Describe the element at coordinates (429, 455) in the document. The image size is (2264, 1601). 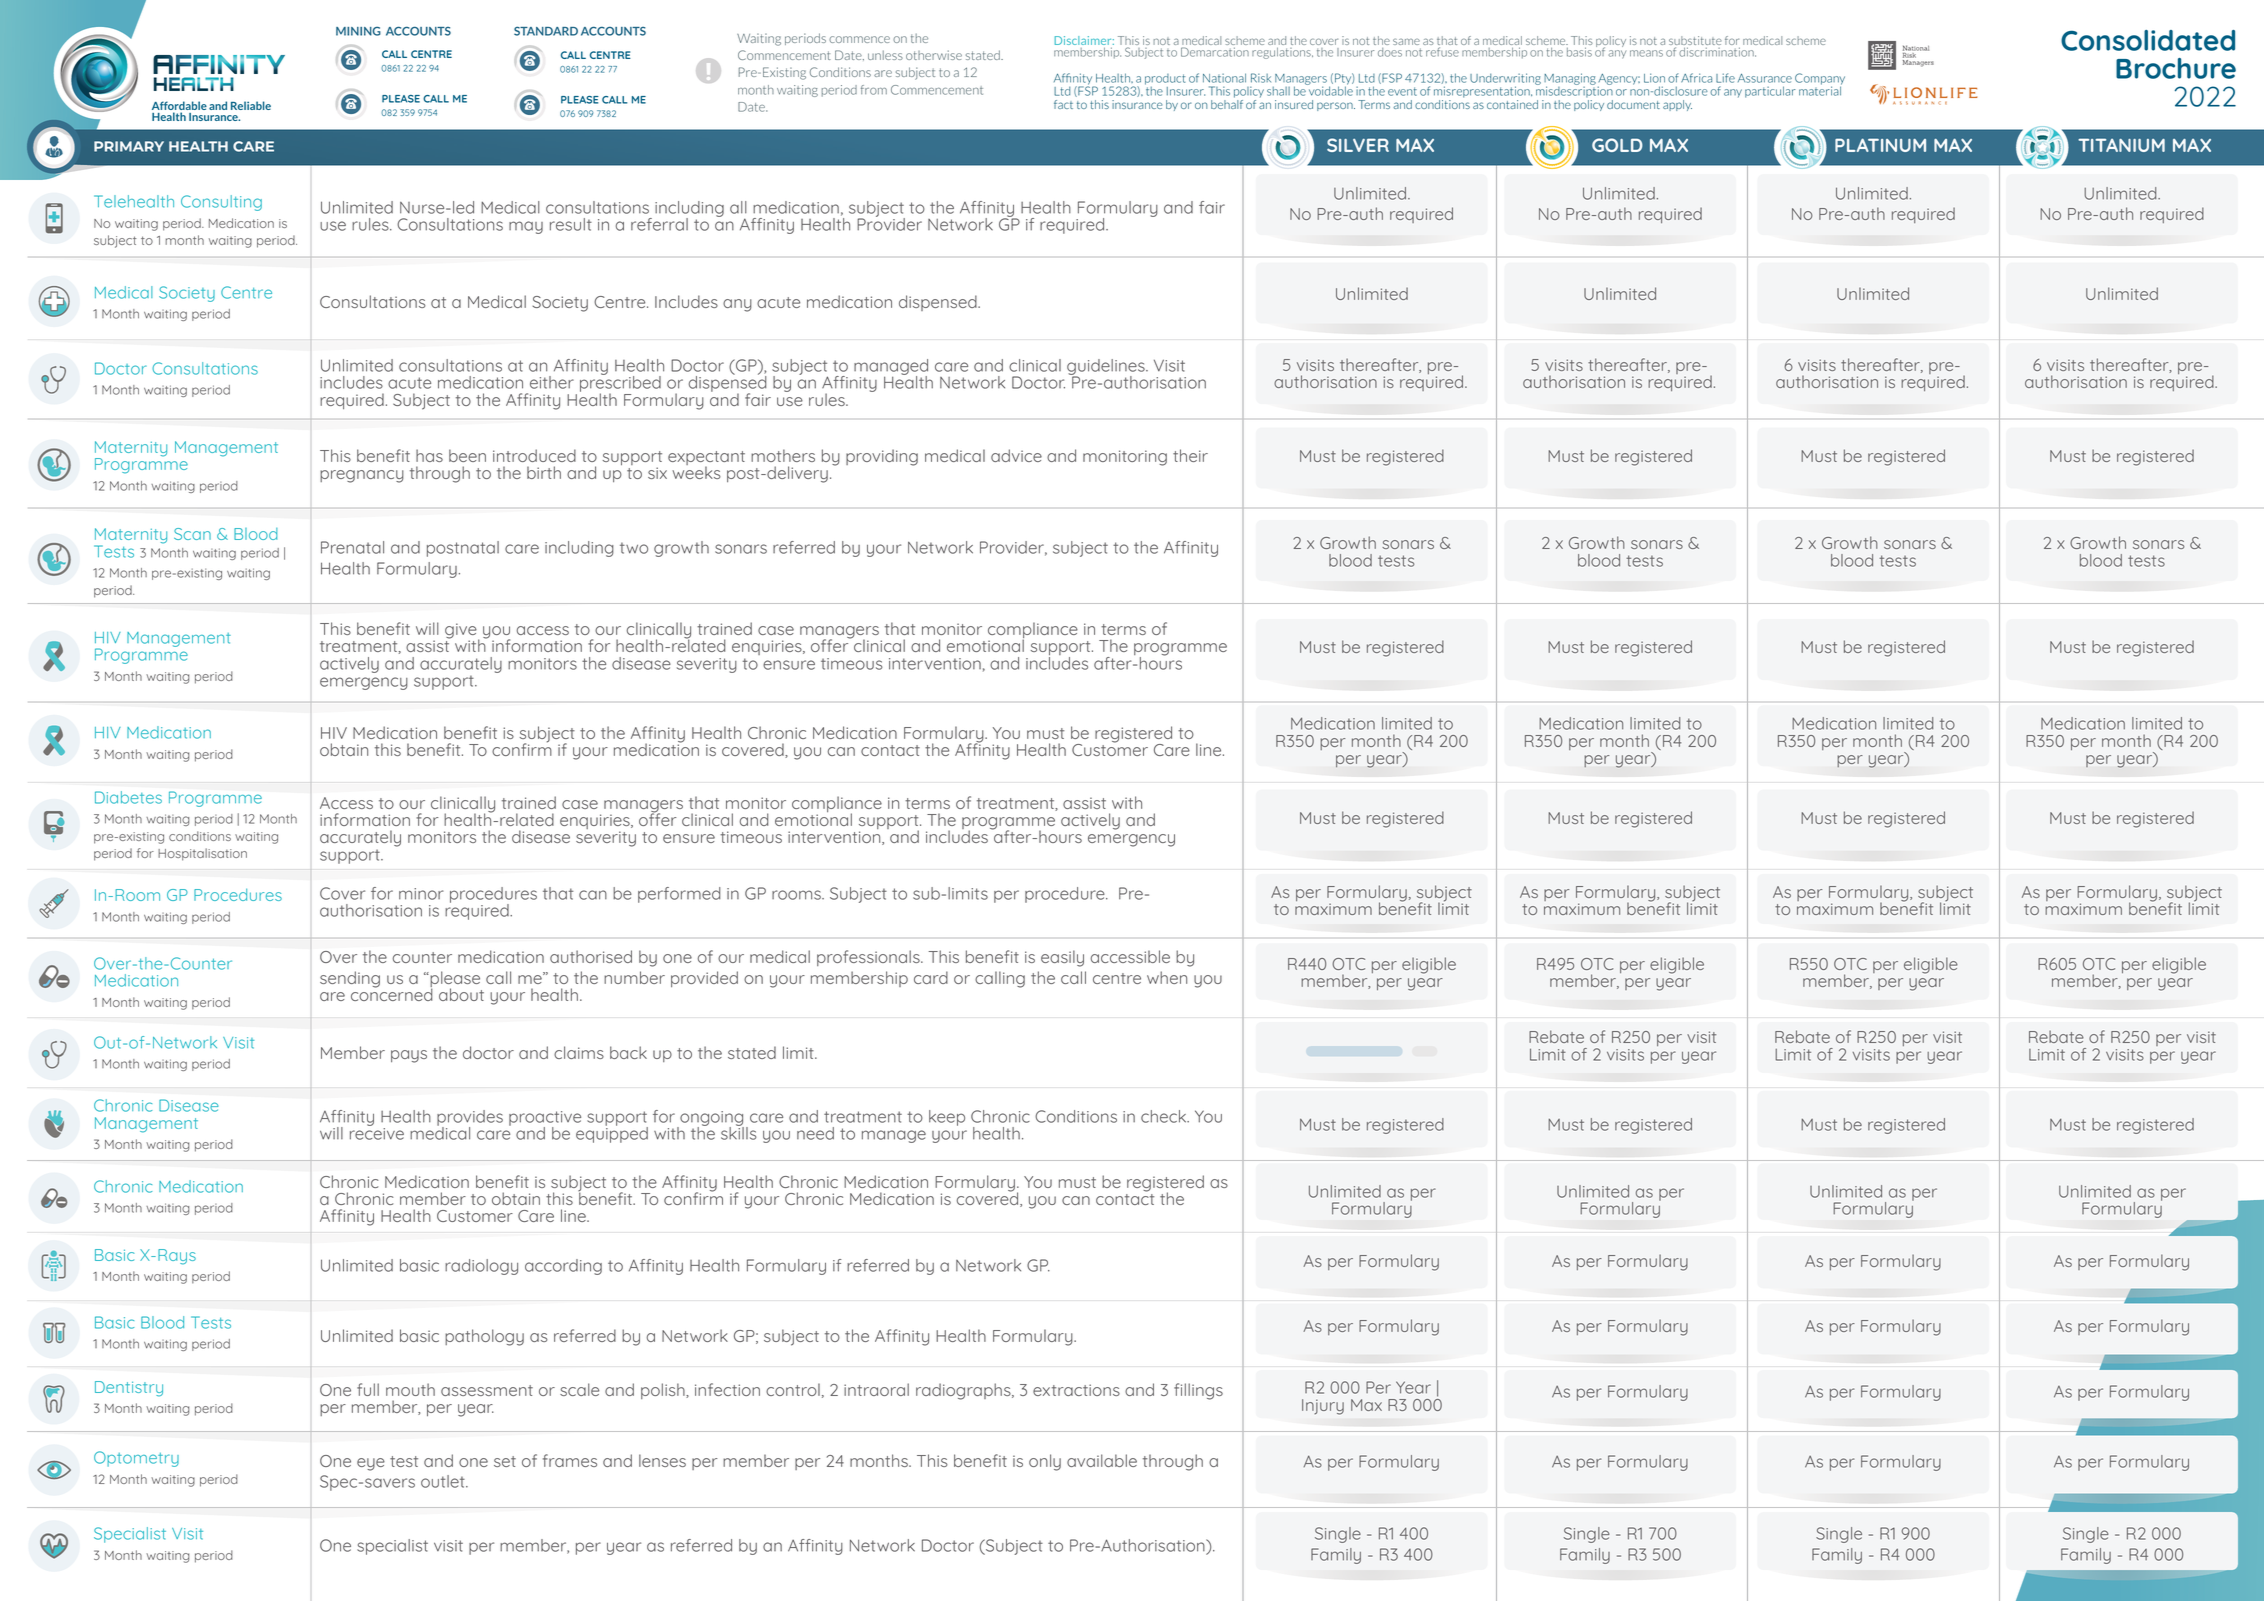
I see `has` at that location.
